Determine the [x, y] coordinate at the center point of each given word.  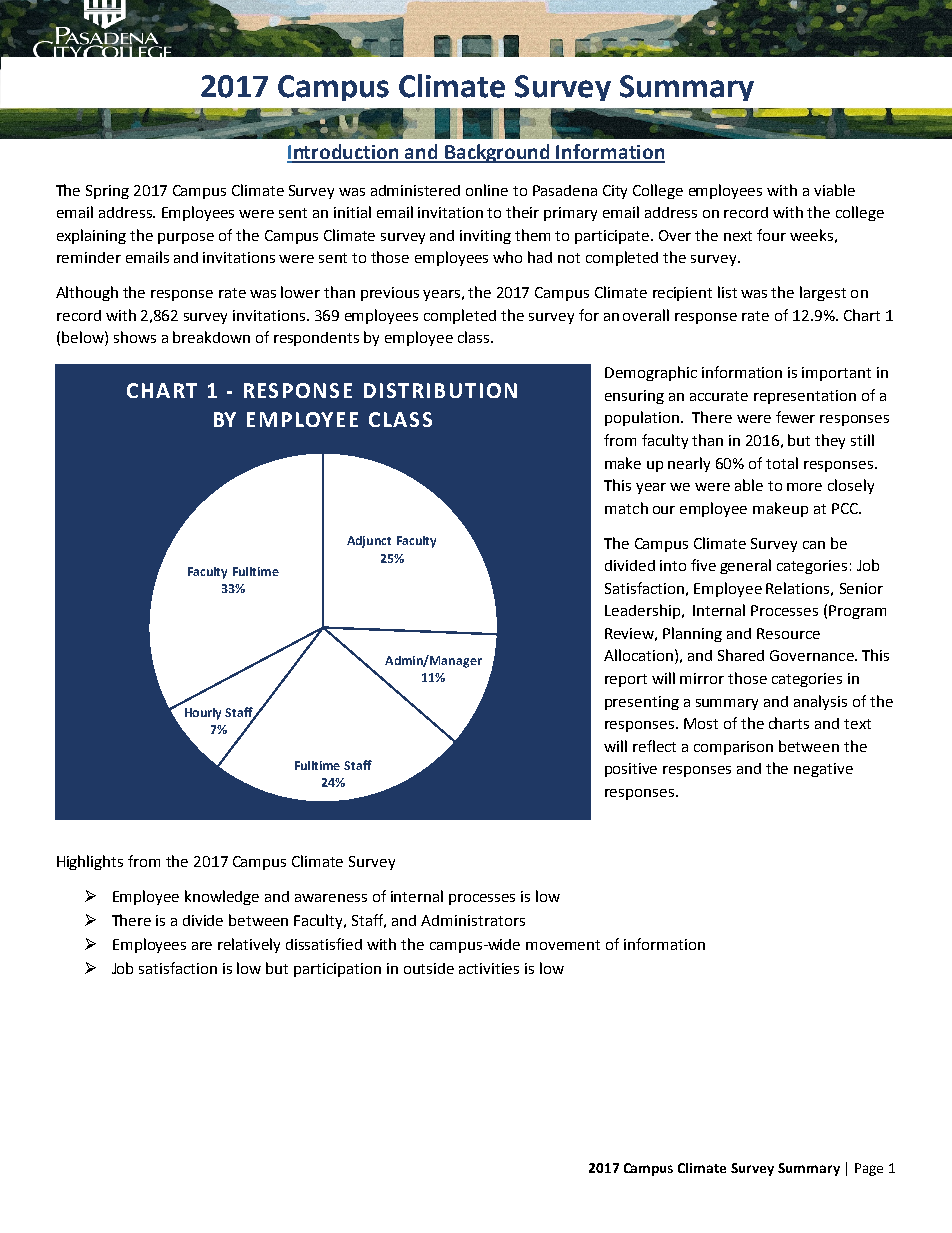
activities [489, 968]
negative [823, 770]
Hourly [203, 714]
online [487, 190]
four [771, 235]
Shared [741, 655]
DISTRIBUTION [440, 390]
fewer [795, 417]
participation [337, 970]
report [626, 680]
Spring [107, 192]
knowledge [222, 897]
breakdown [211, 337]
